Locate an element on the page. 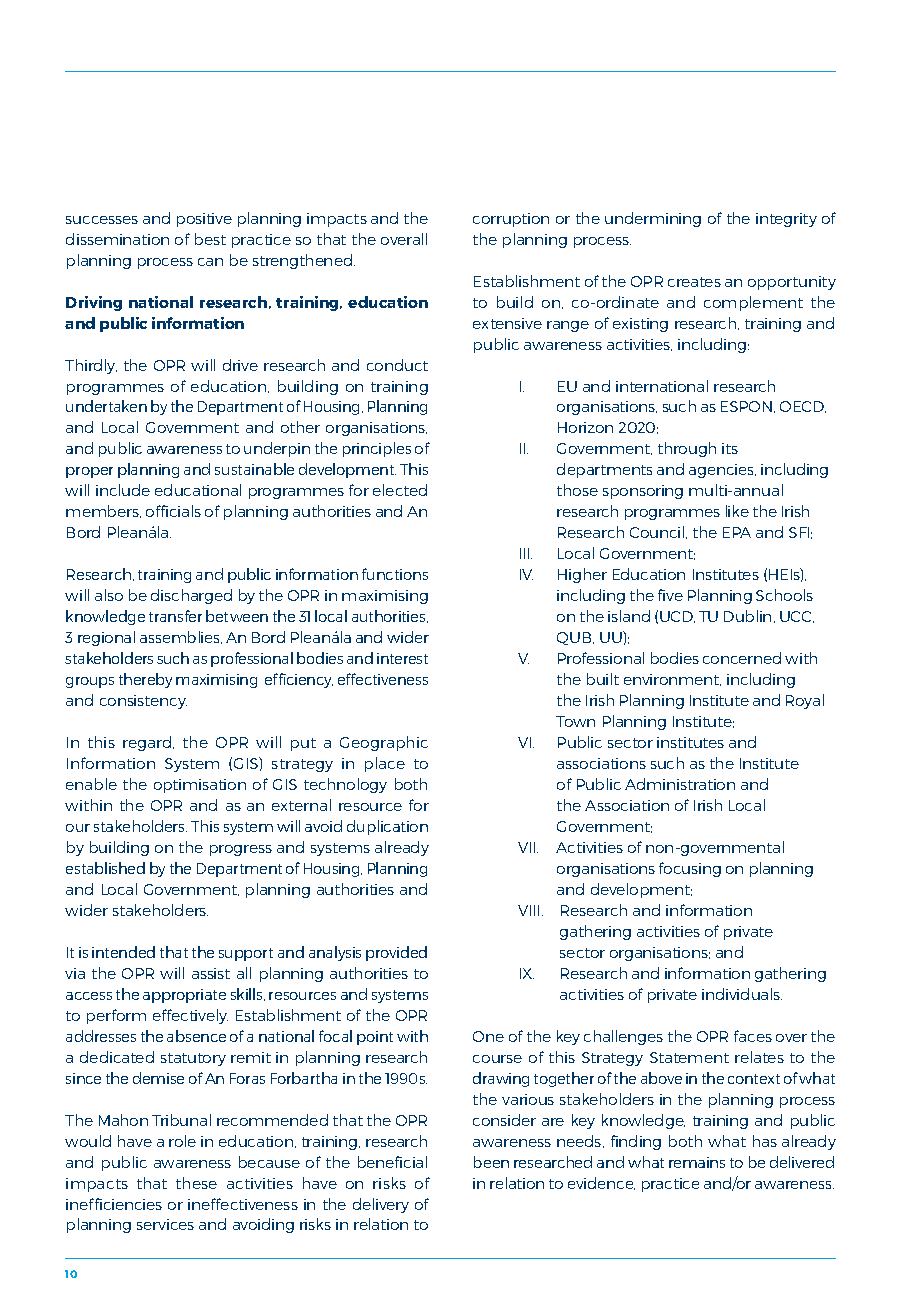 This image has width=924, height=1308. transfer is located at coordinates (175, 616).
